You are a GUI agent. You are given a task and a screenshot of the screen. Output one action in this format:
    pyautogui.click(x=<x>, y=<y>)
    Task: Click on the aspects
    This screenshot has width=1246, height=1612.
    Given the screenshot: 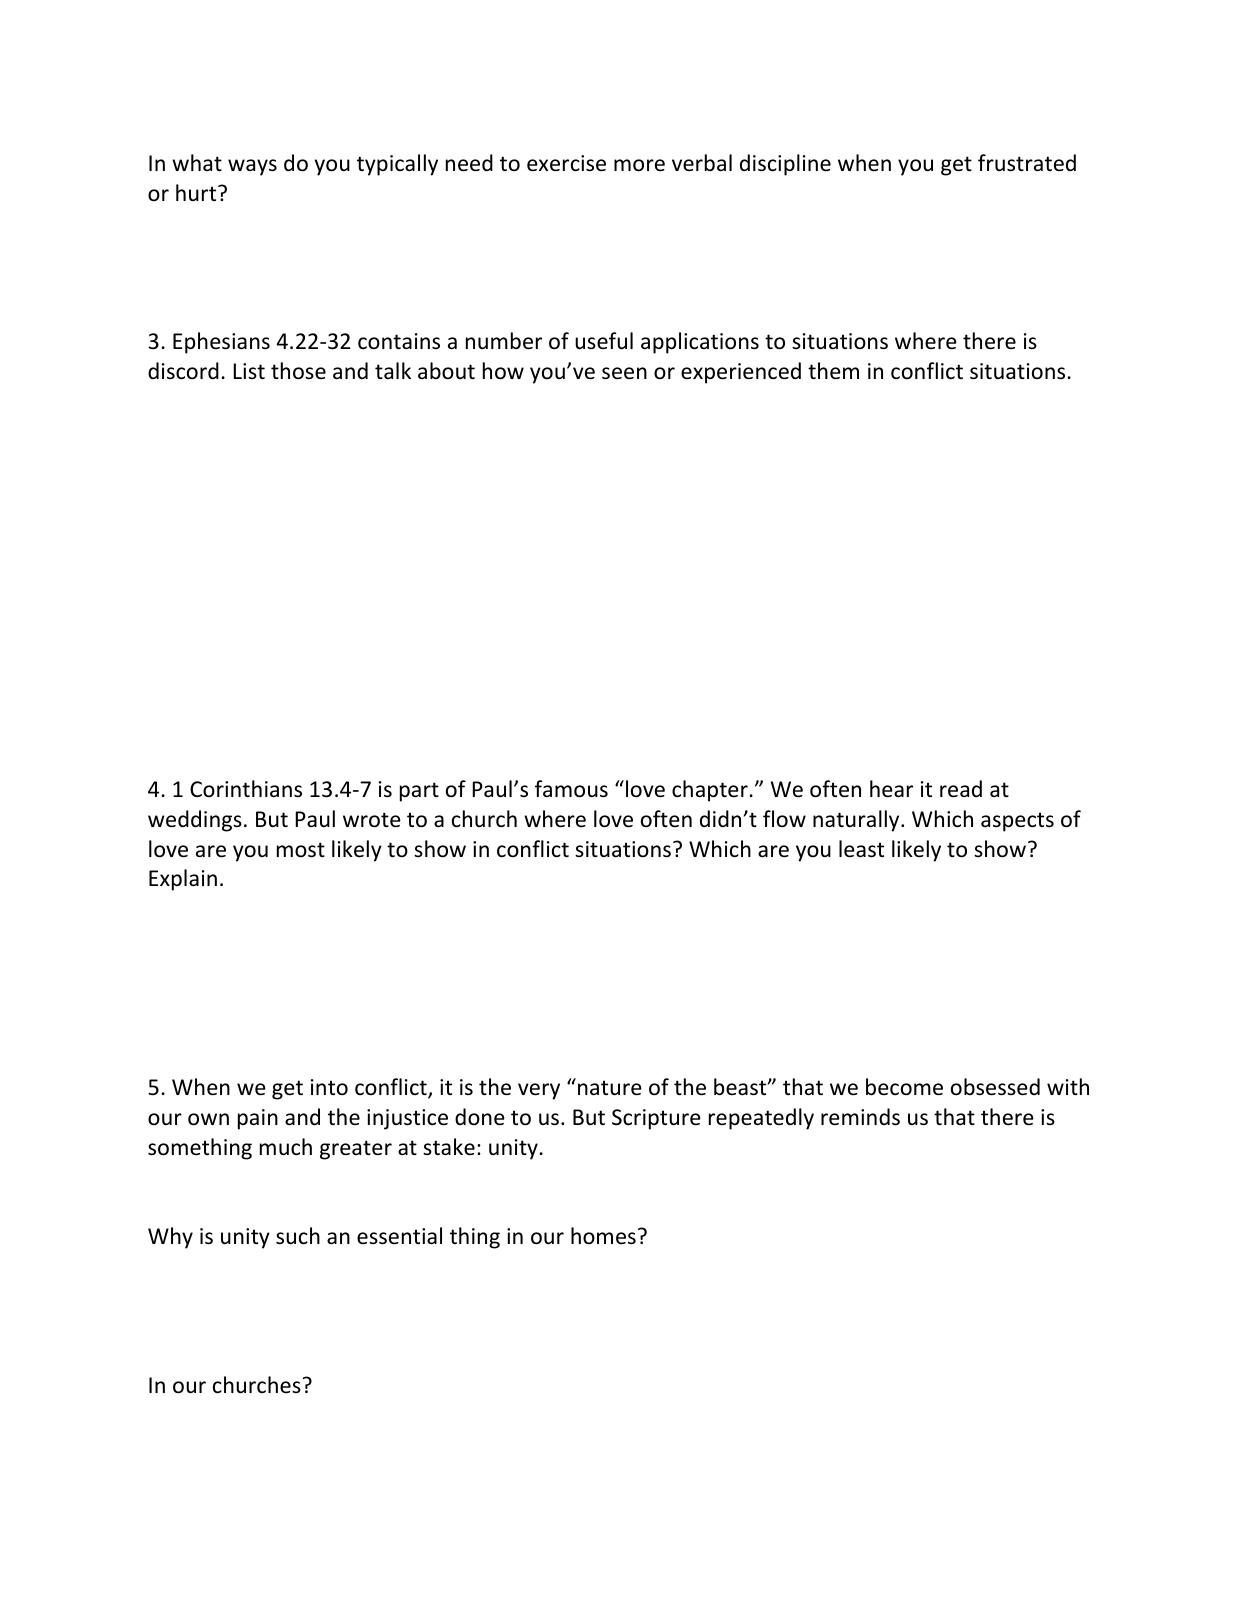 What is the action you would take?
    pyautogui.click(x=1017, y=822)
